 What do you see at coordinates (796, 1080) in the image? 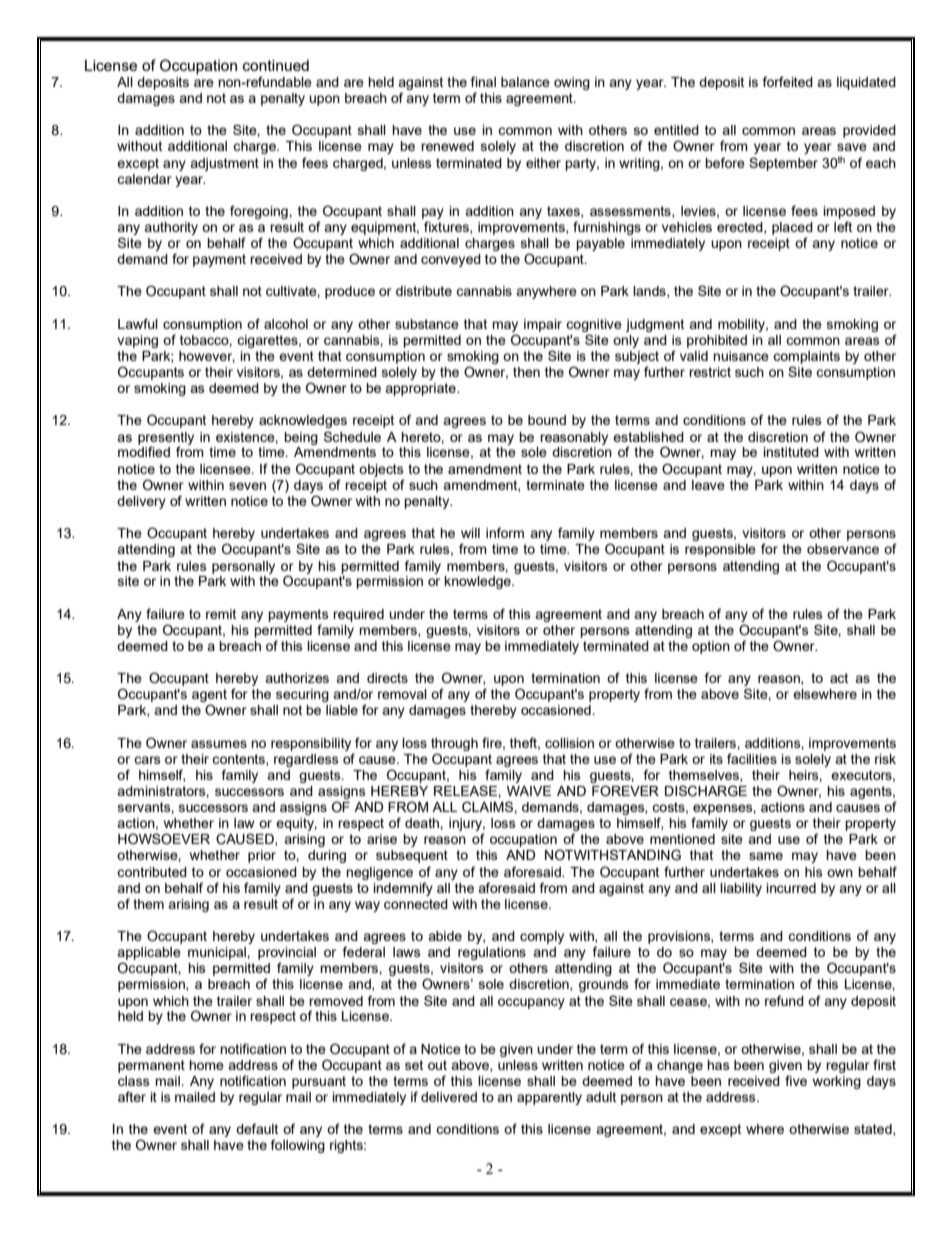
I see `five` at bounding box center [796, 1080].
